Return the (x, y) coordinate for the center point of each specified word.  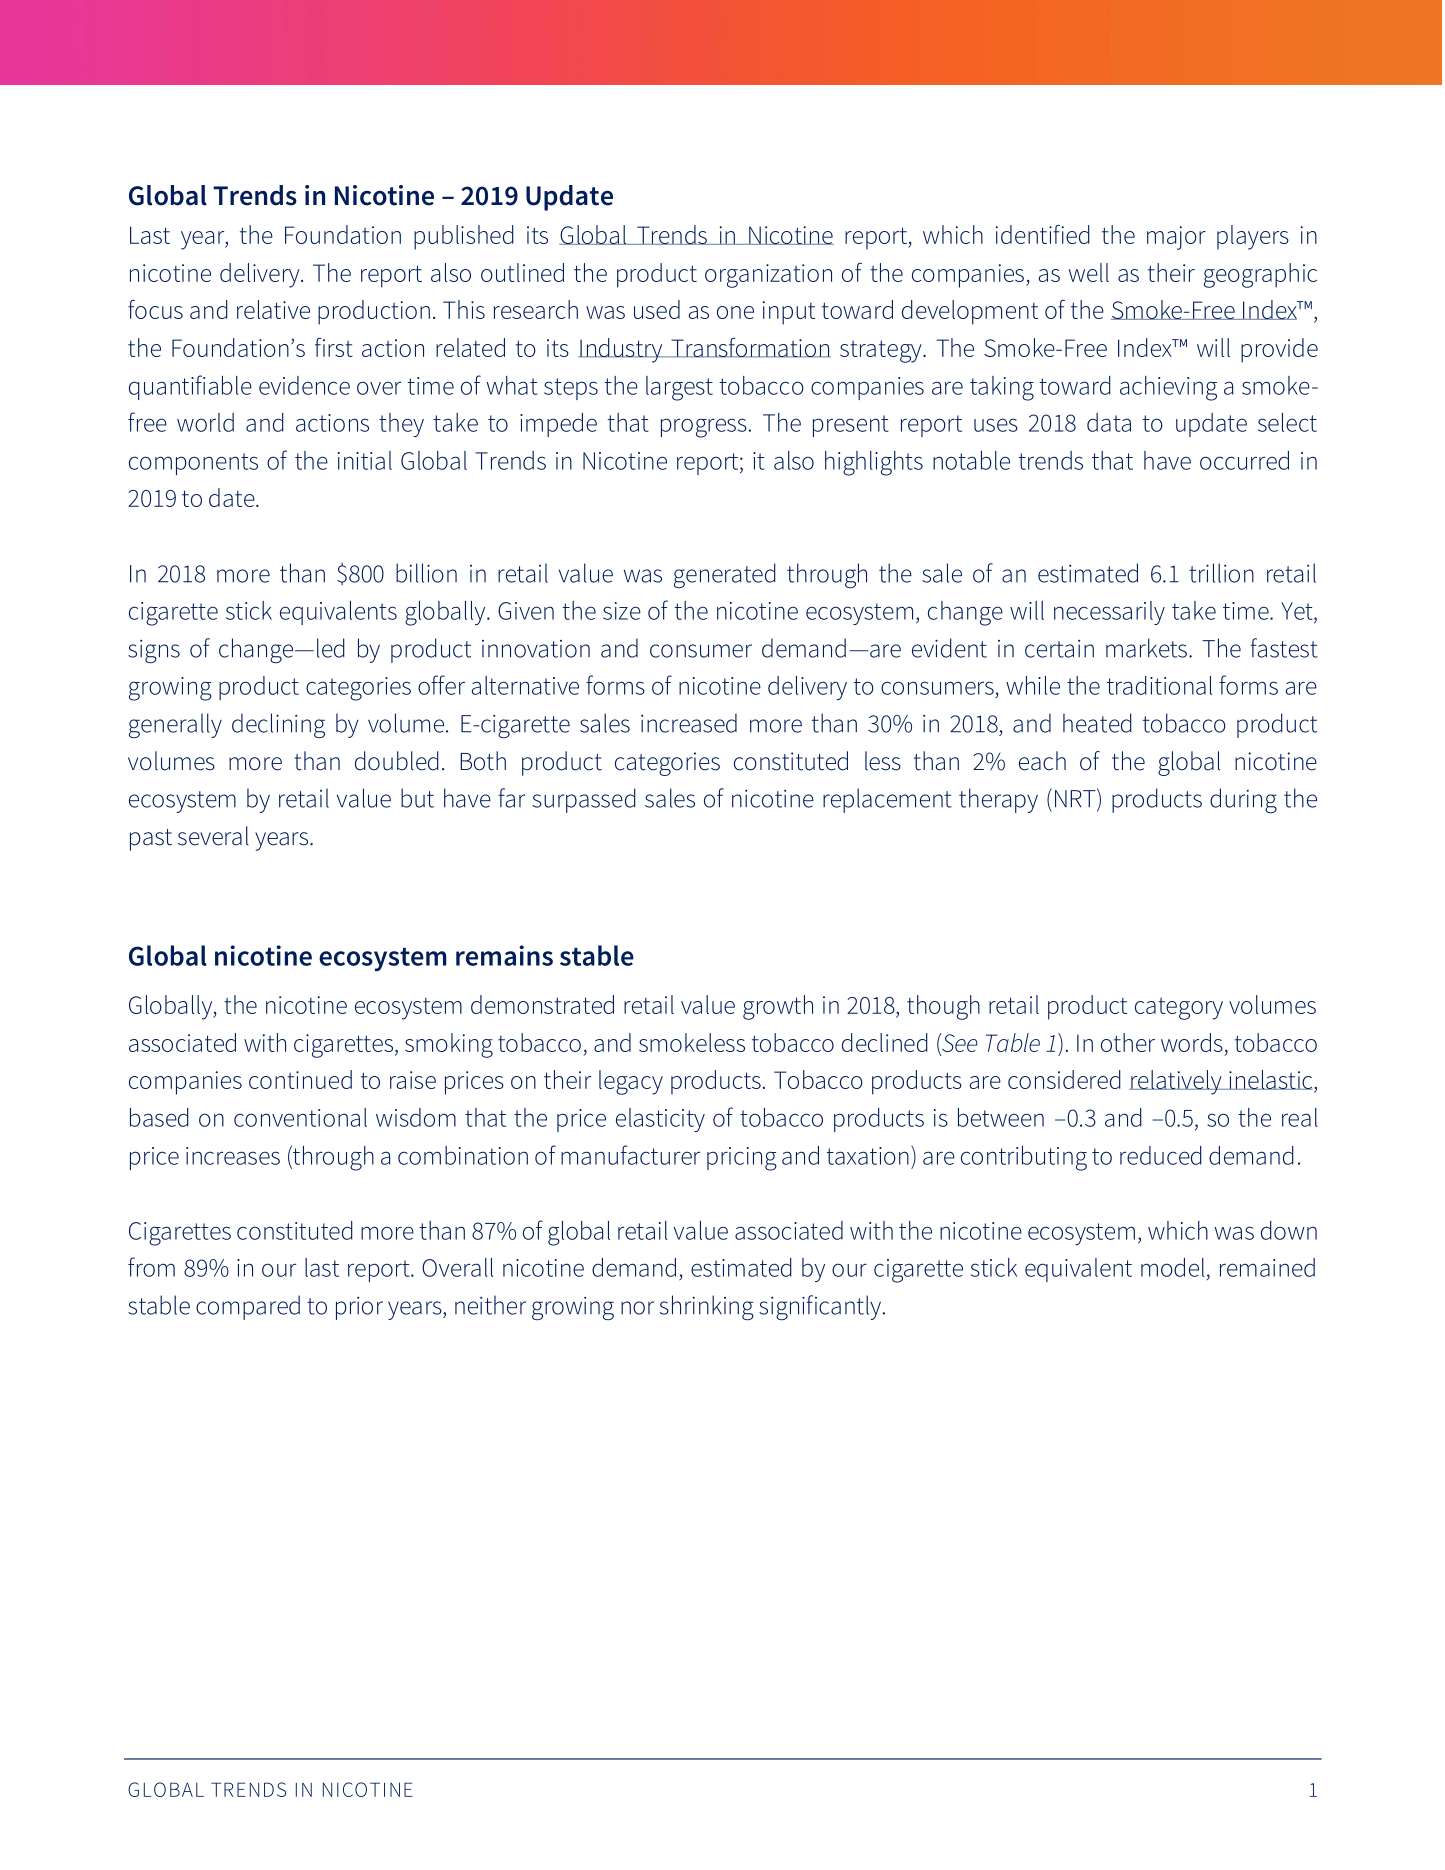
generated (725, 575)
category (1179, 1009)
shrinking (707, 1308)
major (1176, 238)
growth (778, 1007)
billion (426, 573)
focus (155, 309)
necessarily (1109, 613)
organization (768, 276)
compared (248, 1307)
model (1173, 1267)
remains (504, 955)
